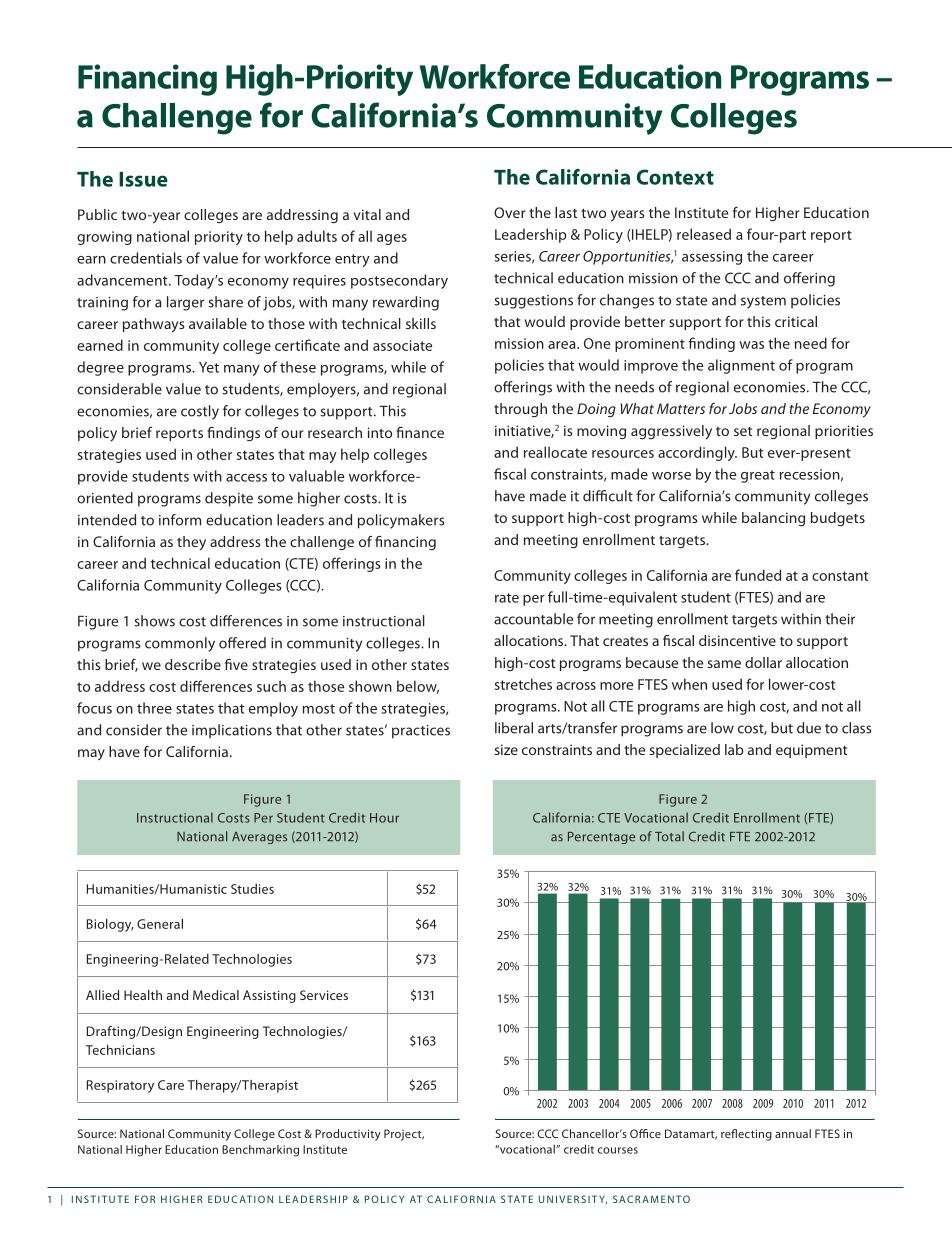  Describe the element at coordinates (669, 836) in the screenshot. I see `Total` at that location.
